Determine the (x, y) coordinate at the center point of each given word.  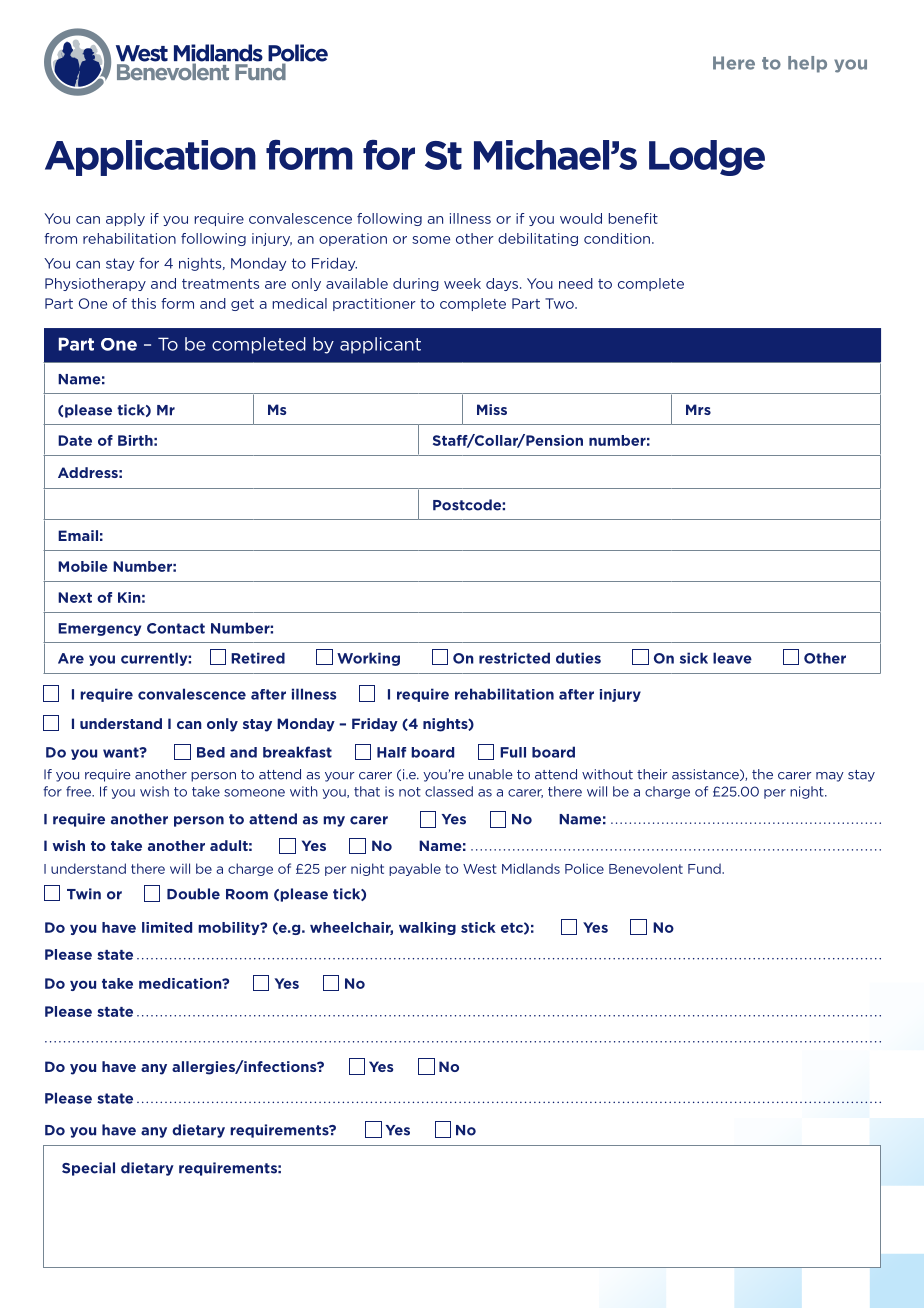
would (581, 218)
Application (150, 158)
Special (88, 1169)
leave (732, 658)
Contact (176, 628)
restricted (514, 658)
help (807, 64)
